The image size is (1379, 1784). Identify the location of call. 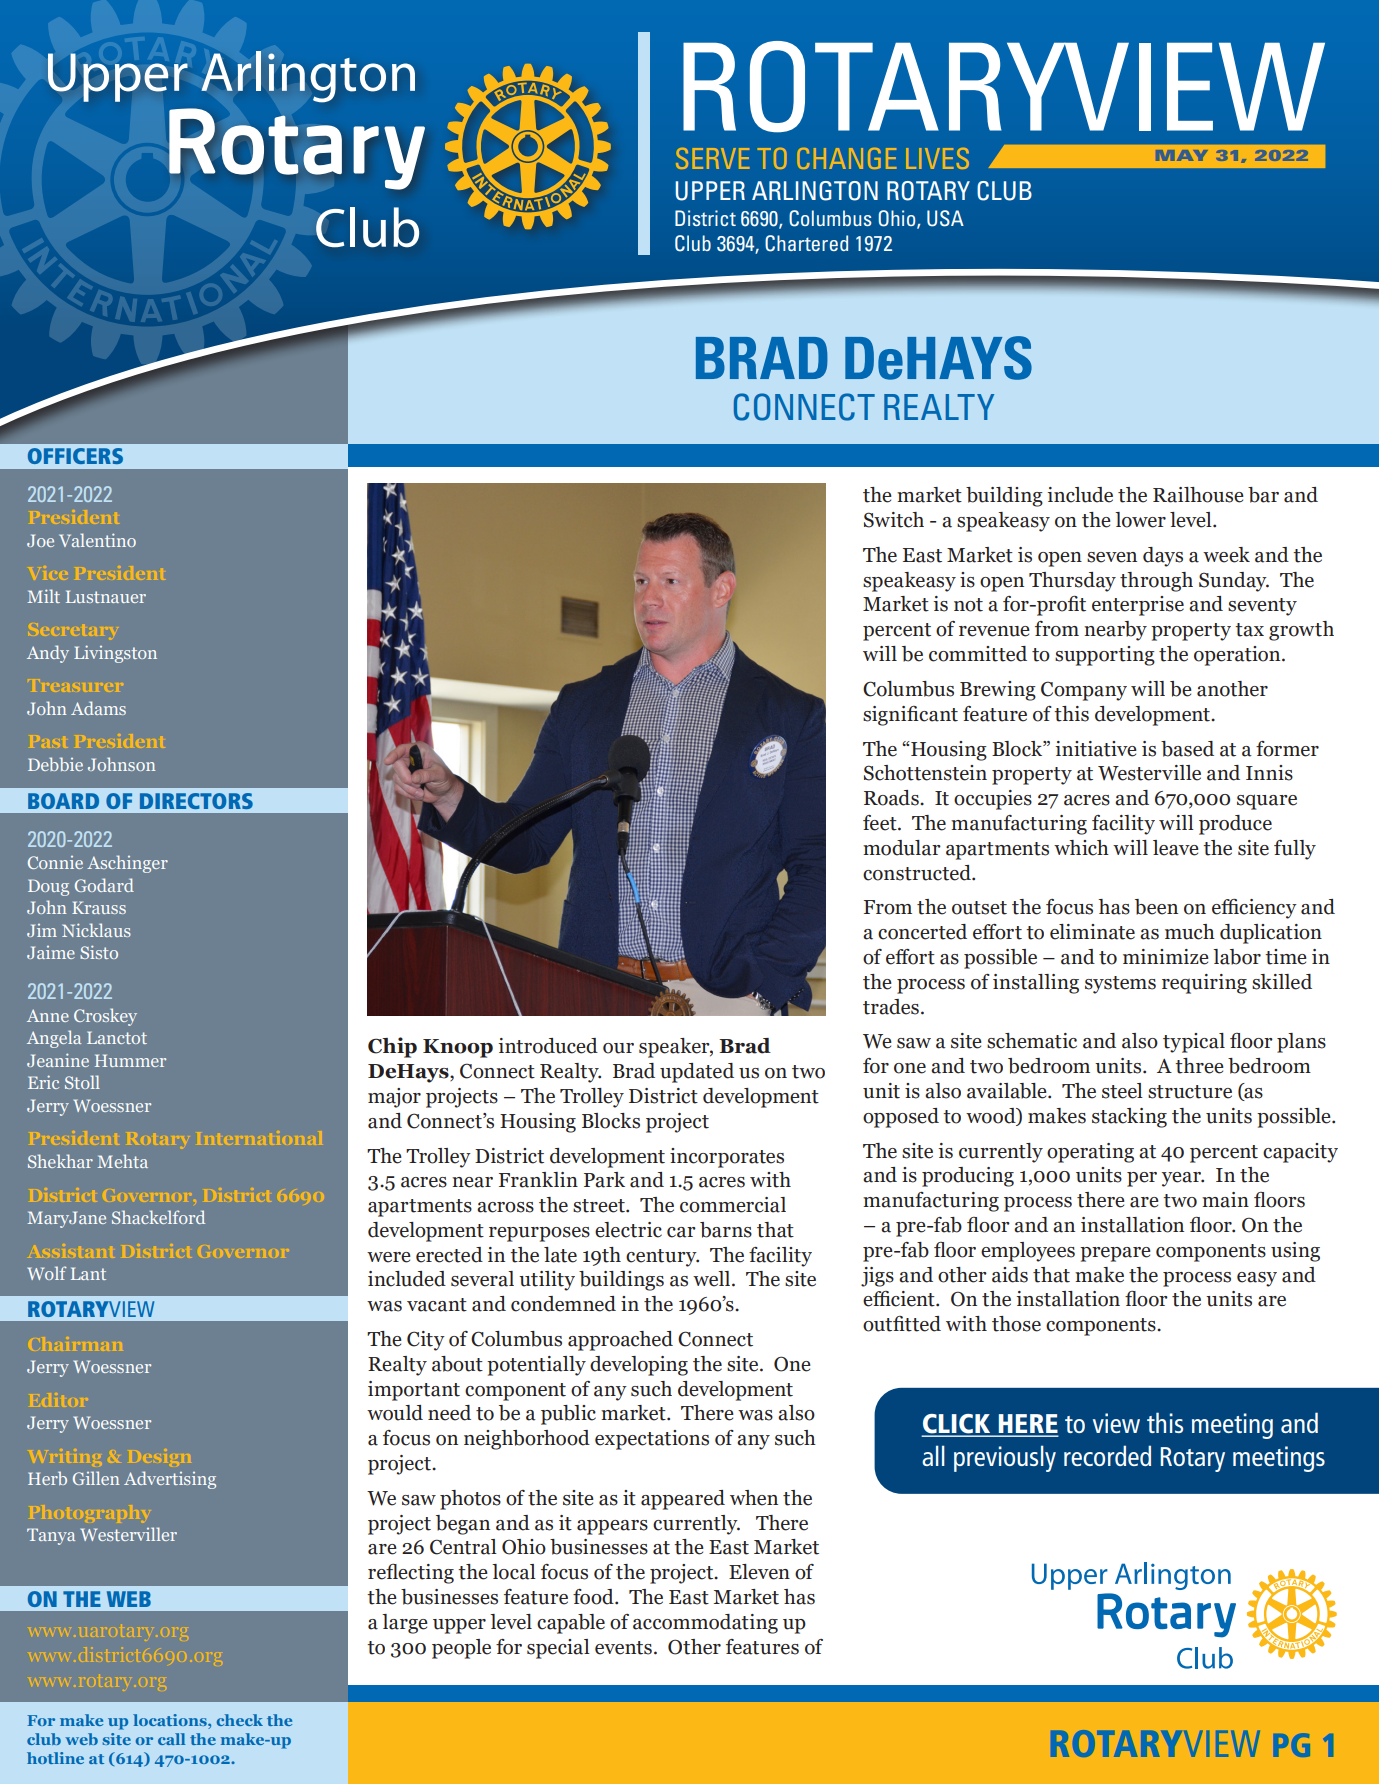
(171, 1739).
